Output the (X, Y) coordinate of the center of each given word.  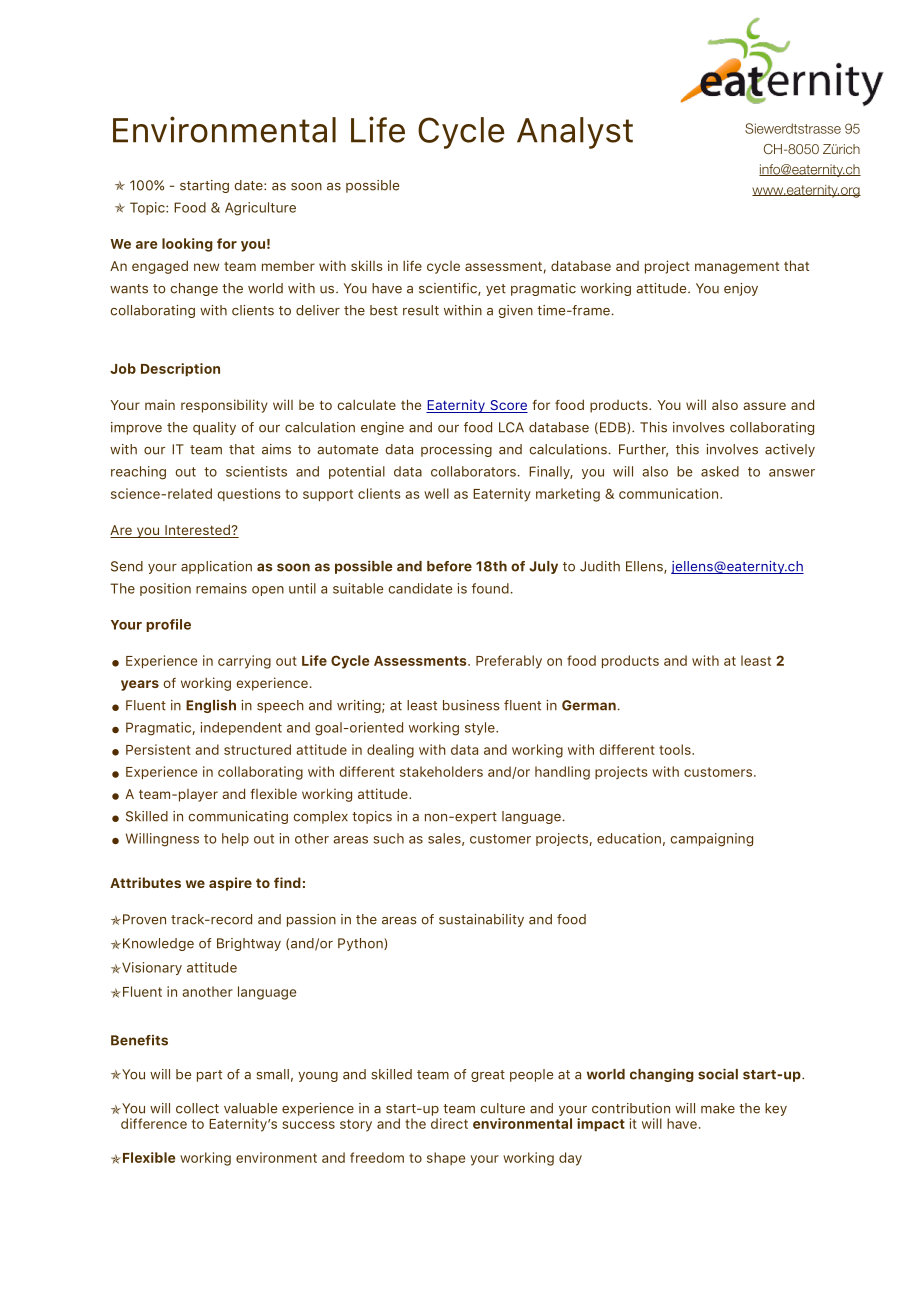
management (737, 268)
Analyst (575, 133)
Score (508, 406)
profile (168, 625)
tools (676, 749)
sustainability (481, 920)
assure (764, 406)
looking (187, 245)
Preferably (509, 662)
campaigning (712, 840)
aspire (230, 884)
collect (197, 1108)
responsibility (224, 406)
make (718, 1108)
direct (449, 1123)
